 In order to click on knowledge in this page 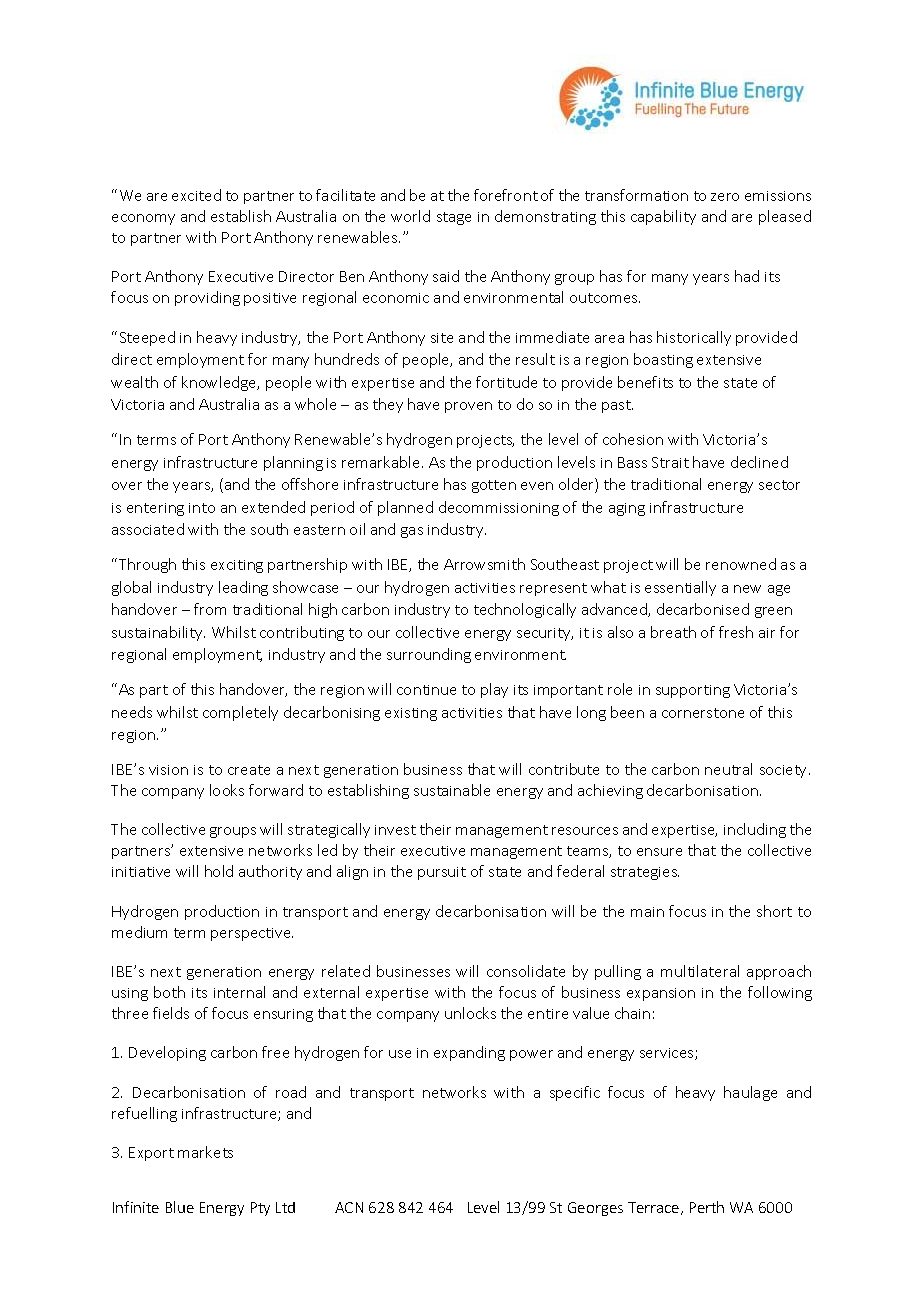, I will do `click(220, 383)`.
